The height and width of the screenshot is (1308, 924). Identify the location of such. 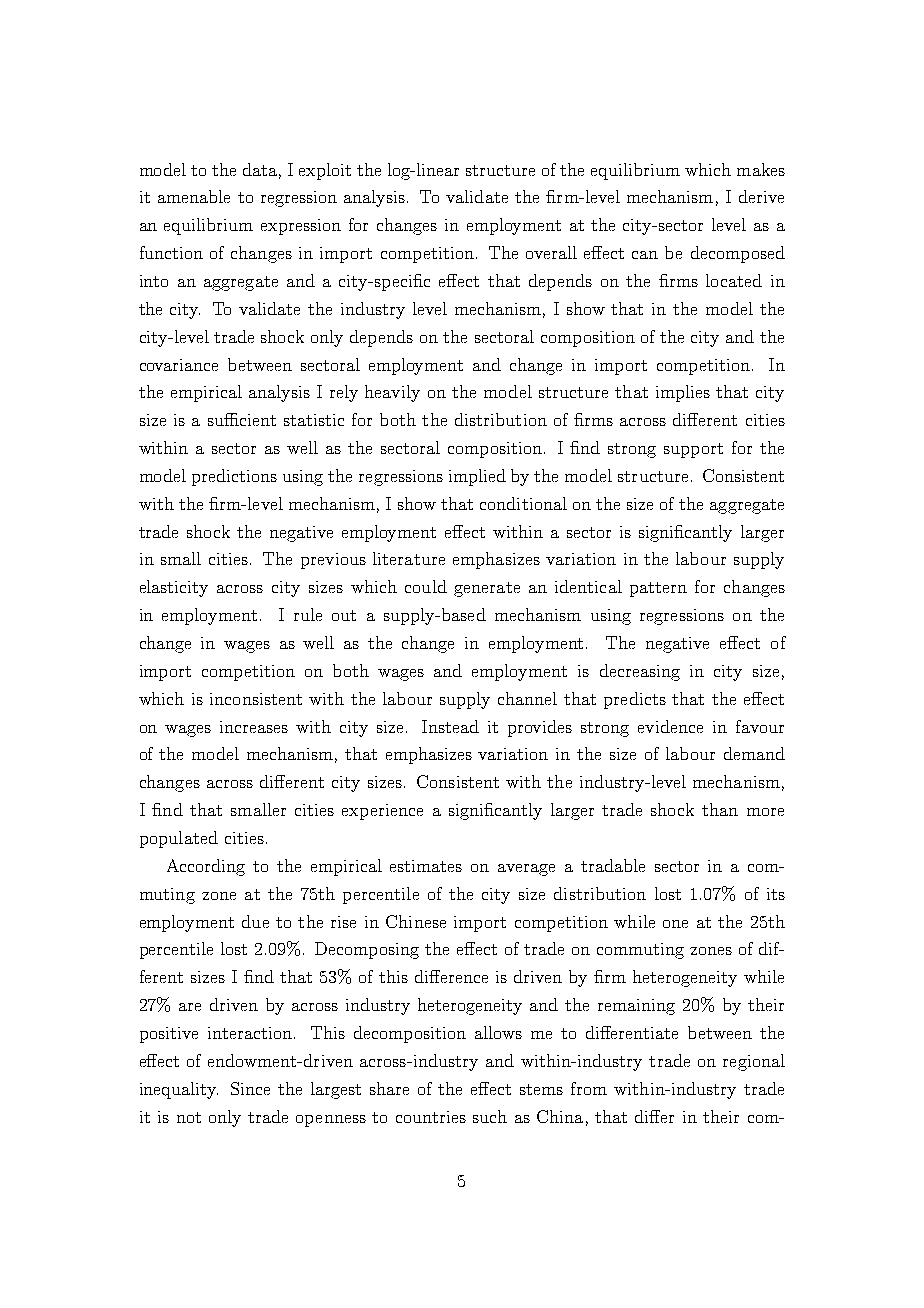
(490, 1116).
